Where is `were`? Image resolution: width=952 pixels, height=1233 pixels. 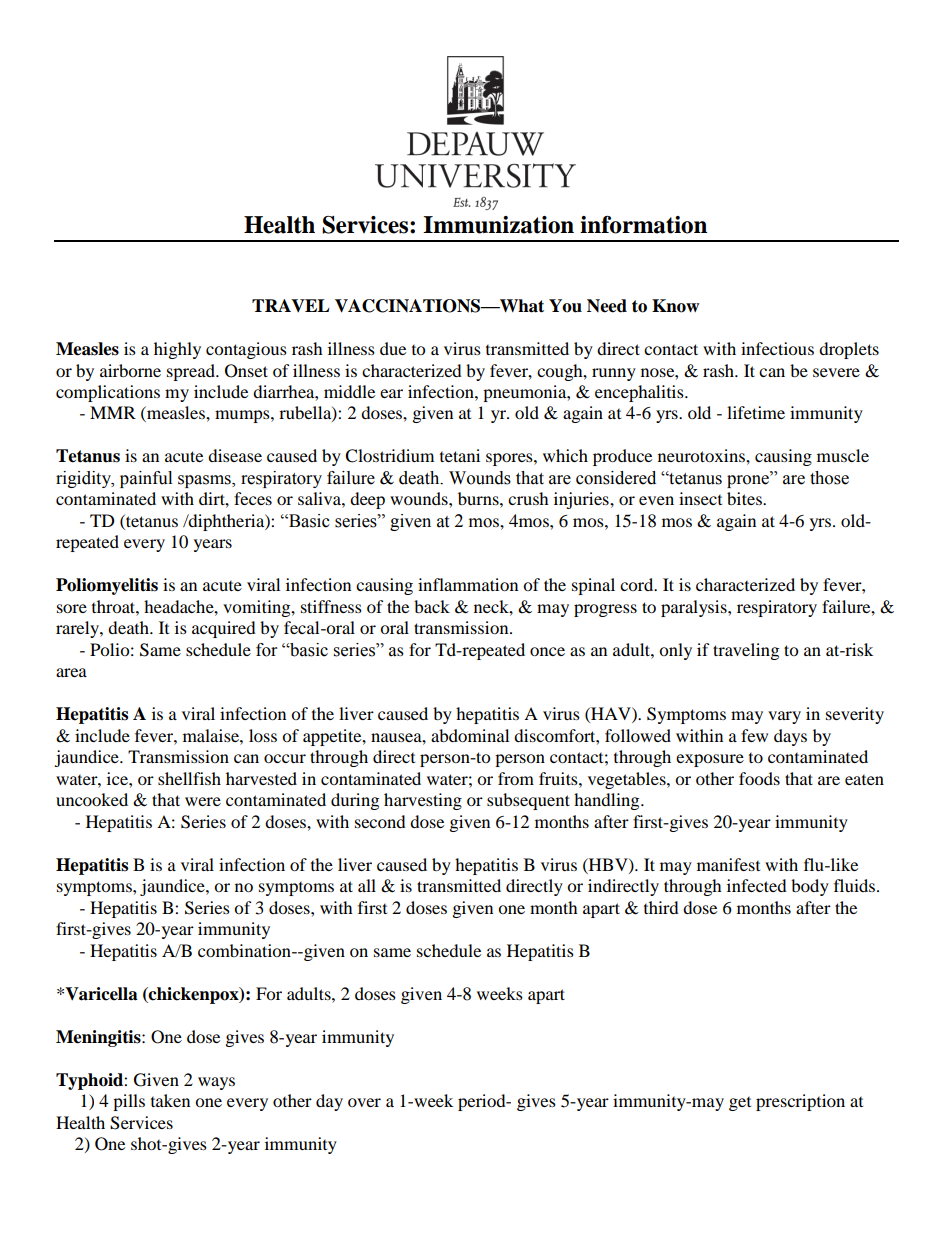 were is located at coordinates (203, 801).
